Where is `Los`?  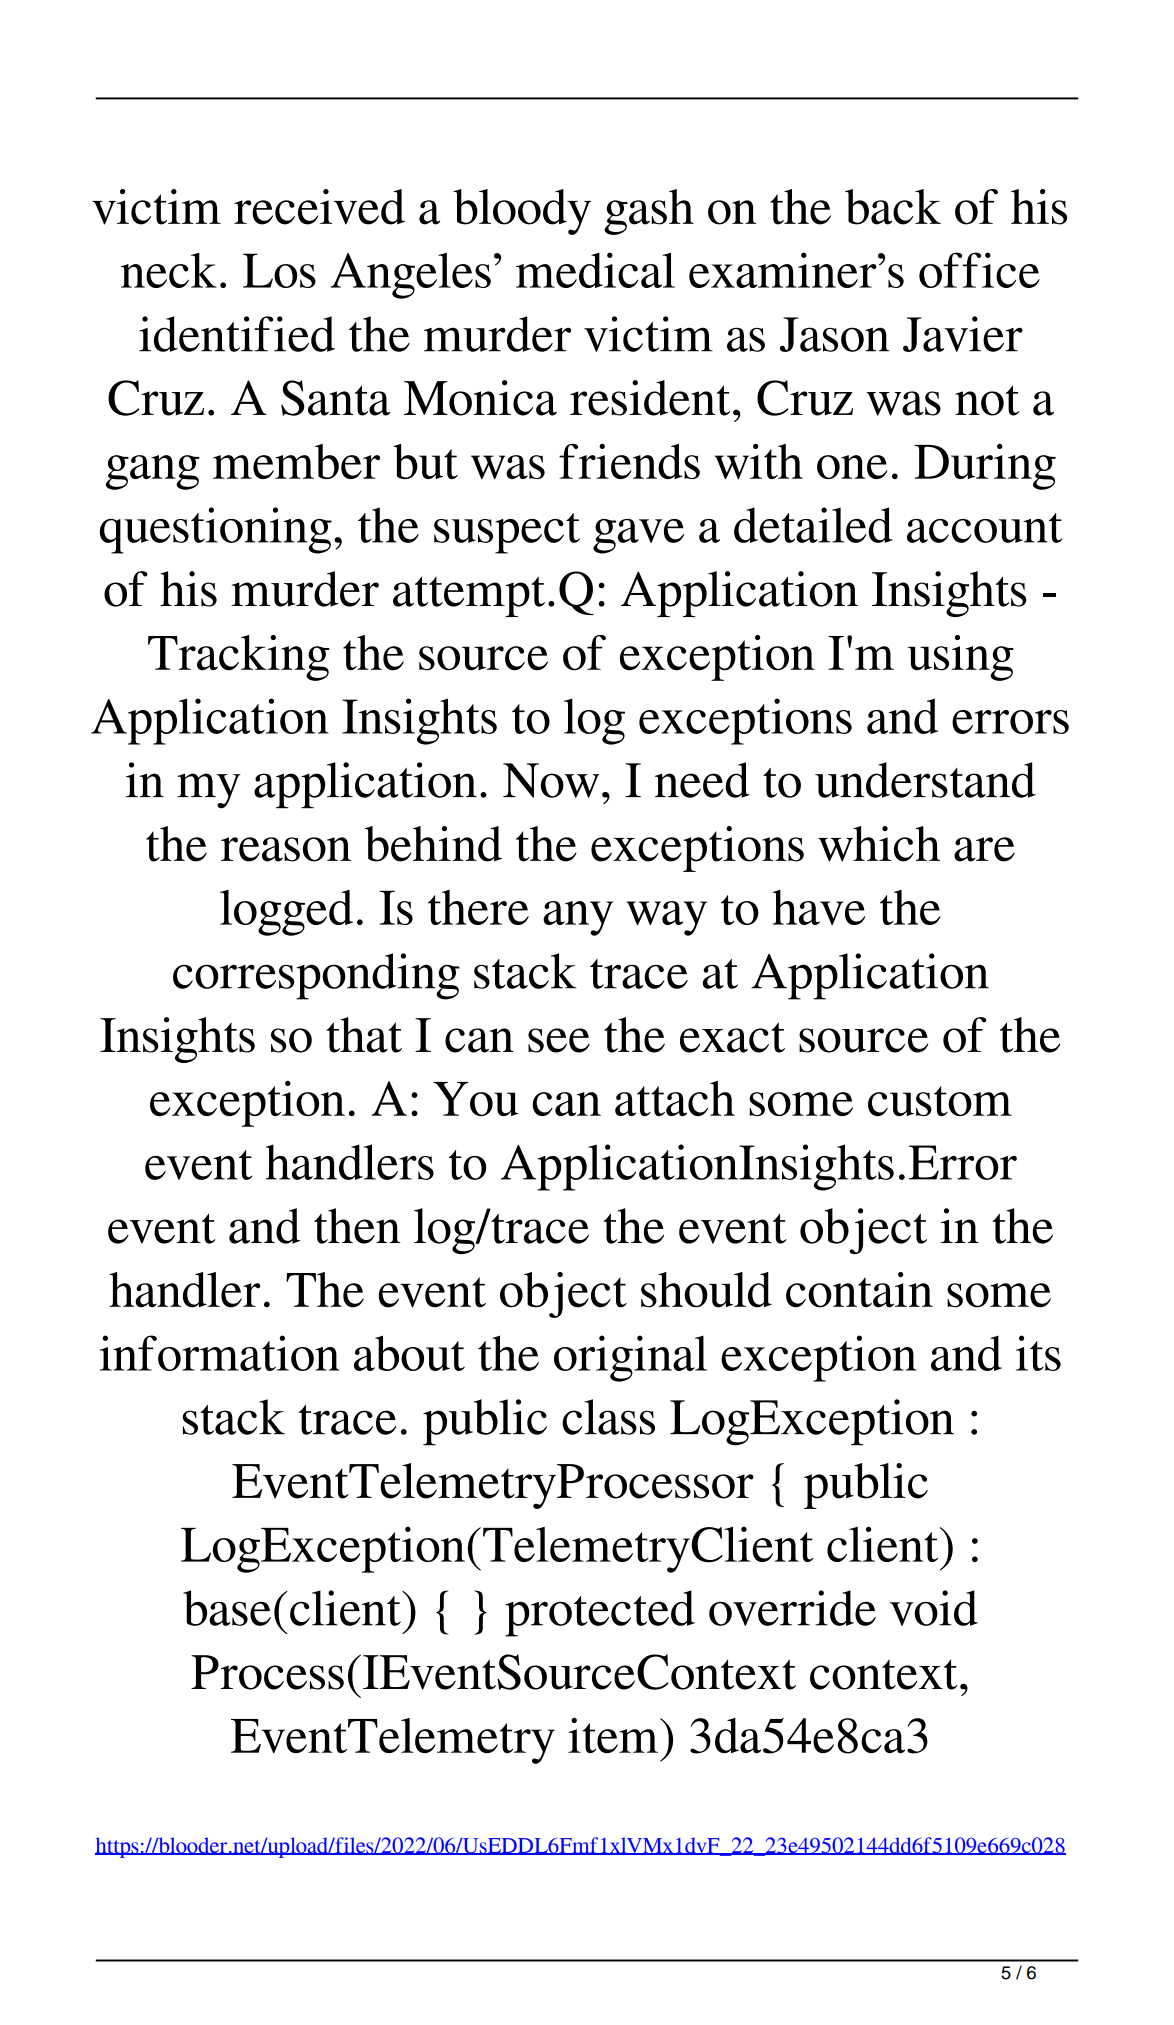
Los is located at coordinates (279, 270).
